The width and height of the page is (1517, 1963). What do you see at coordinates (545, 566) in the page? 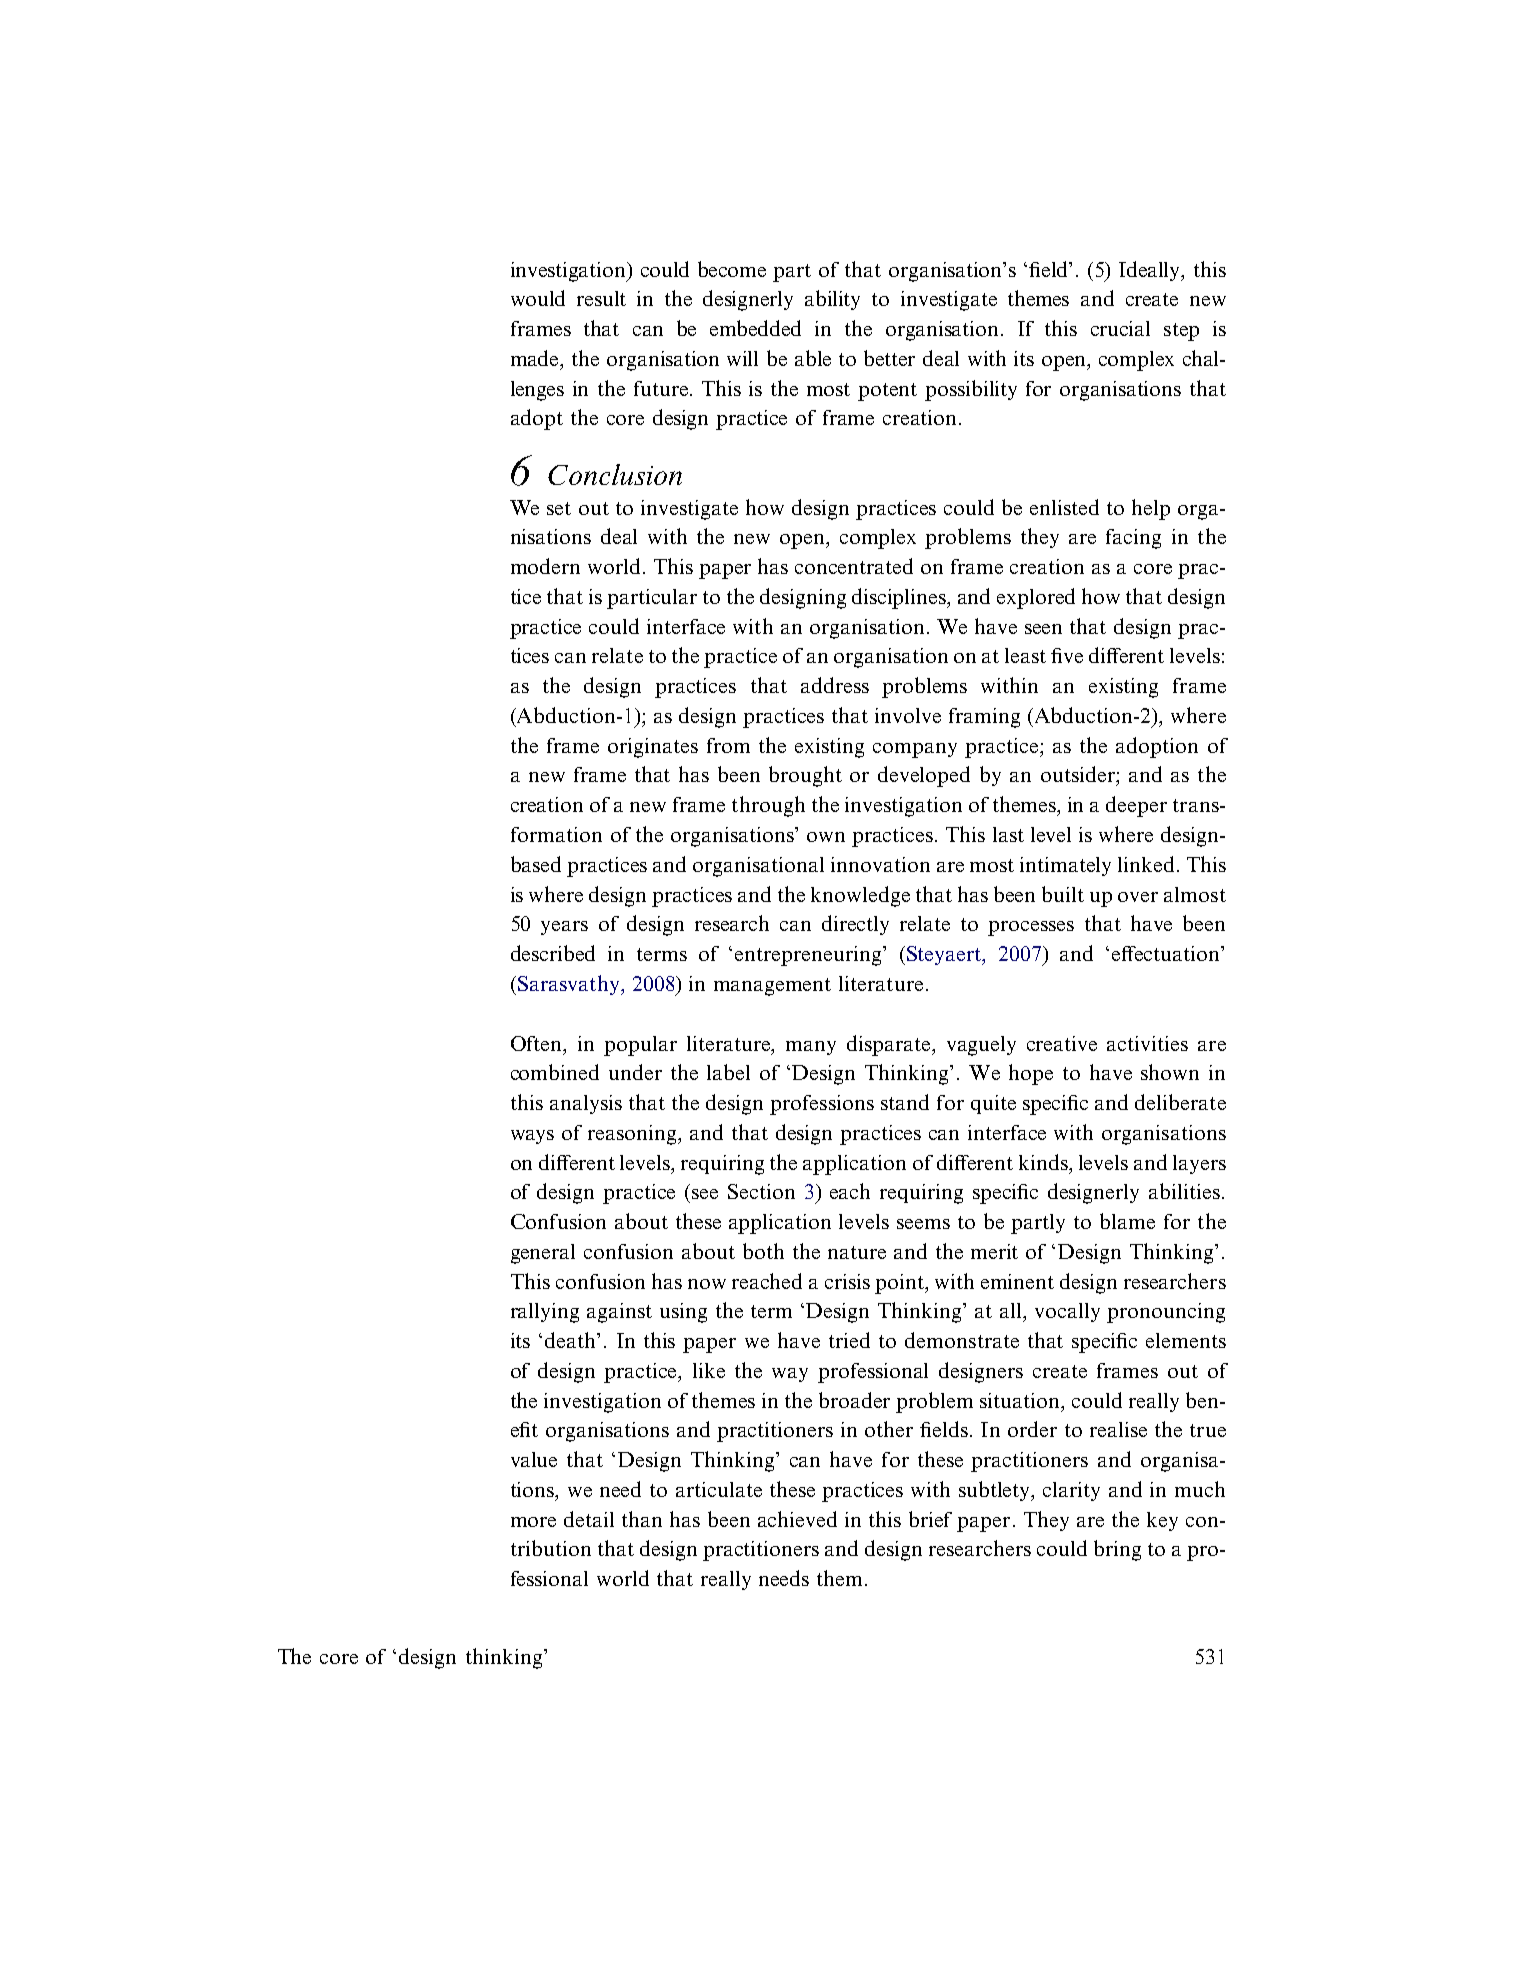
I see `modern` at bounding box center [545, 566].
